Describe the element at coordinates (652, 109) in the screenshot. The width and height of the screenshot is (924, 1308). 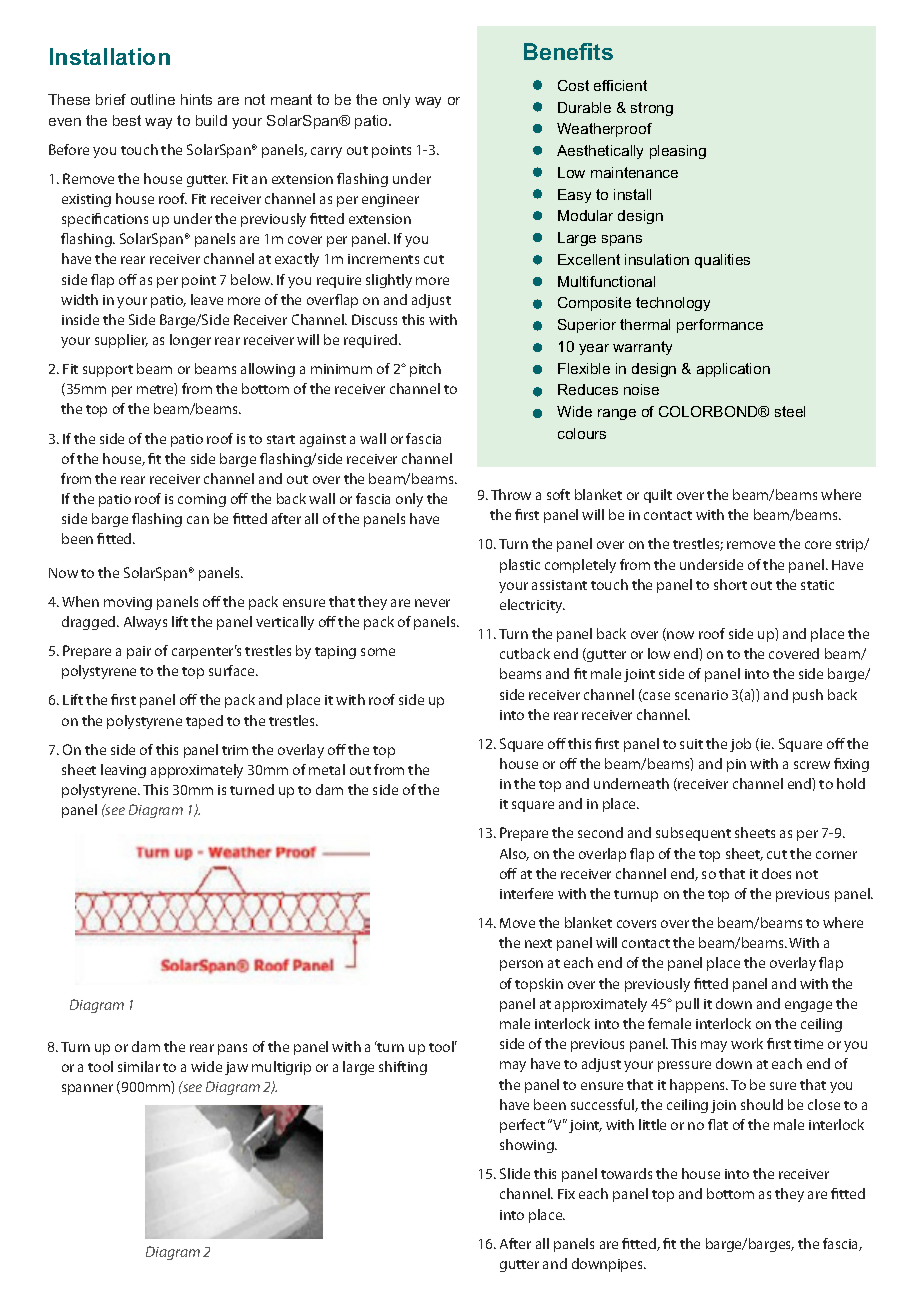
I see `strong` at that location.
